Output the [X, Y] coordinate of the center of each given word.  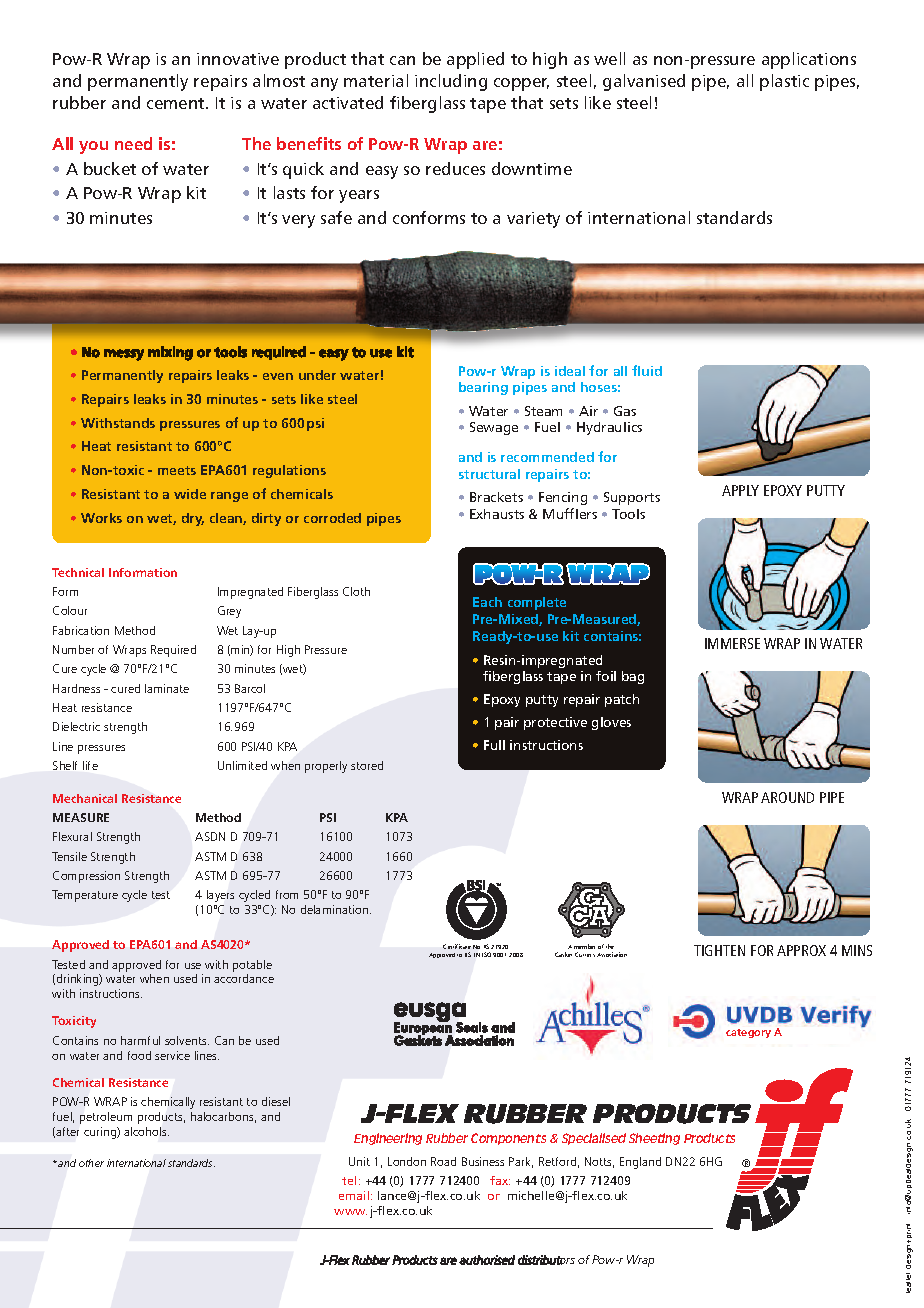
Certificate [457, 946]
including [451, 82]
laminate [167, 688]
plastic [784, 82]
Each [487, 602]
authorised [487, 1260]
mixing [170, 353]
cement [177, 103]
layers [220, 896]
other [91, 1163]
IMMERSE [732, 643]
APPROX [801, 950]
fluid [647, 370]
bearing [483, 388]
